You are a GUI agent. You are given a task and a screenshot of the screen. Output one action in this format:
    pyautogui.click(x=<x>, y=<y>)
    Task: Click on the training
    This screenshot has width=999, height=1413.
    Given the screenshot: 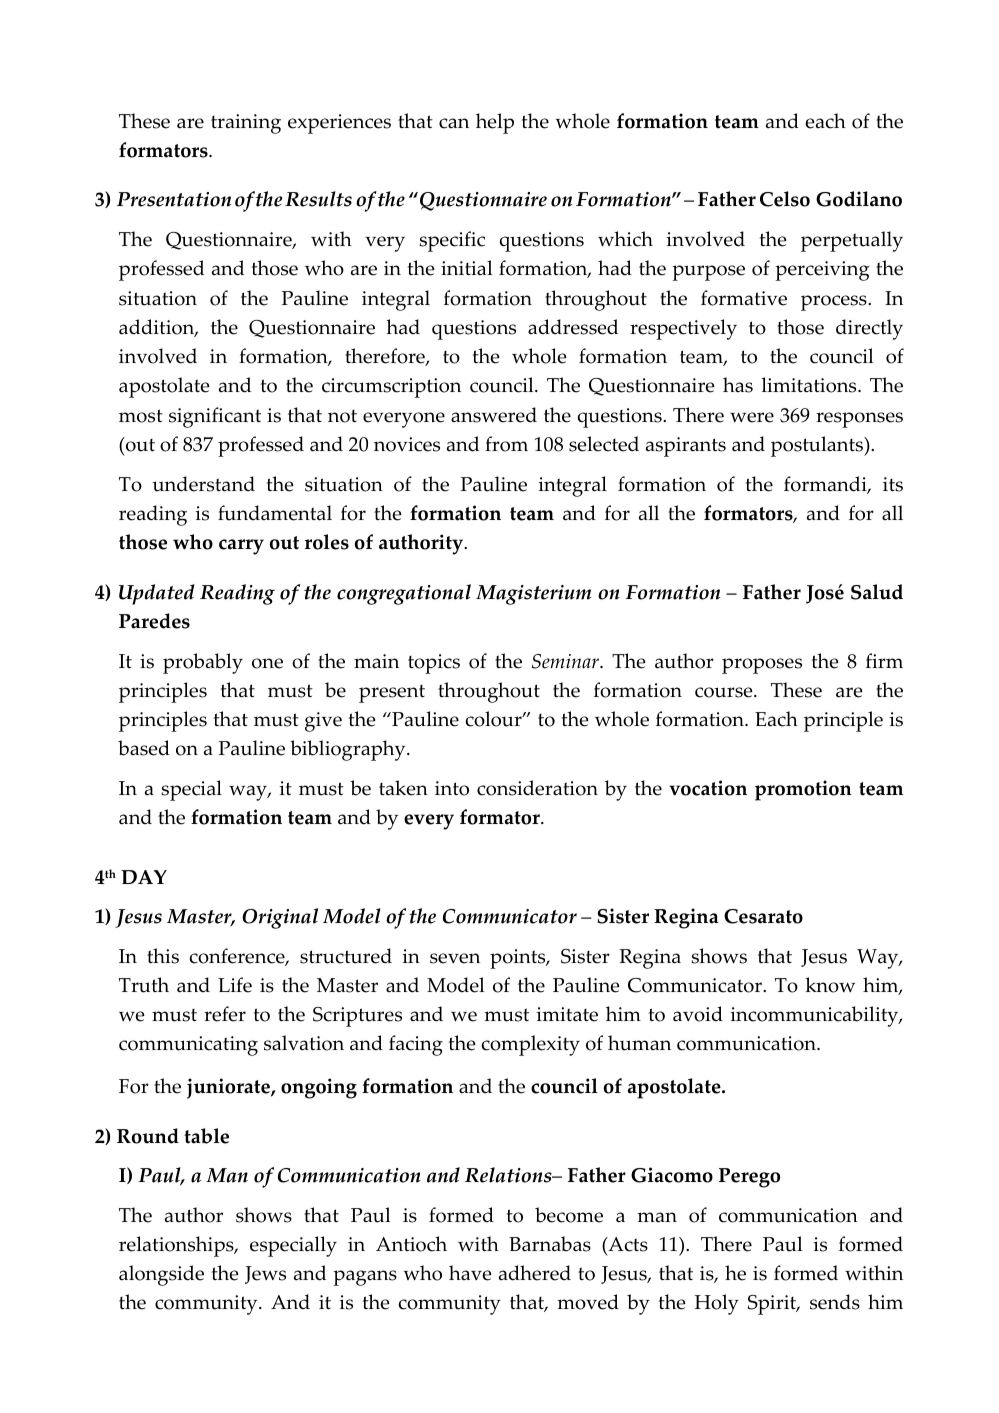 What is the action you would take?
    pyautogui.click(x=246, y=124)
